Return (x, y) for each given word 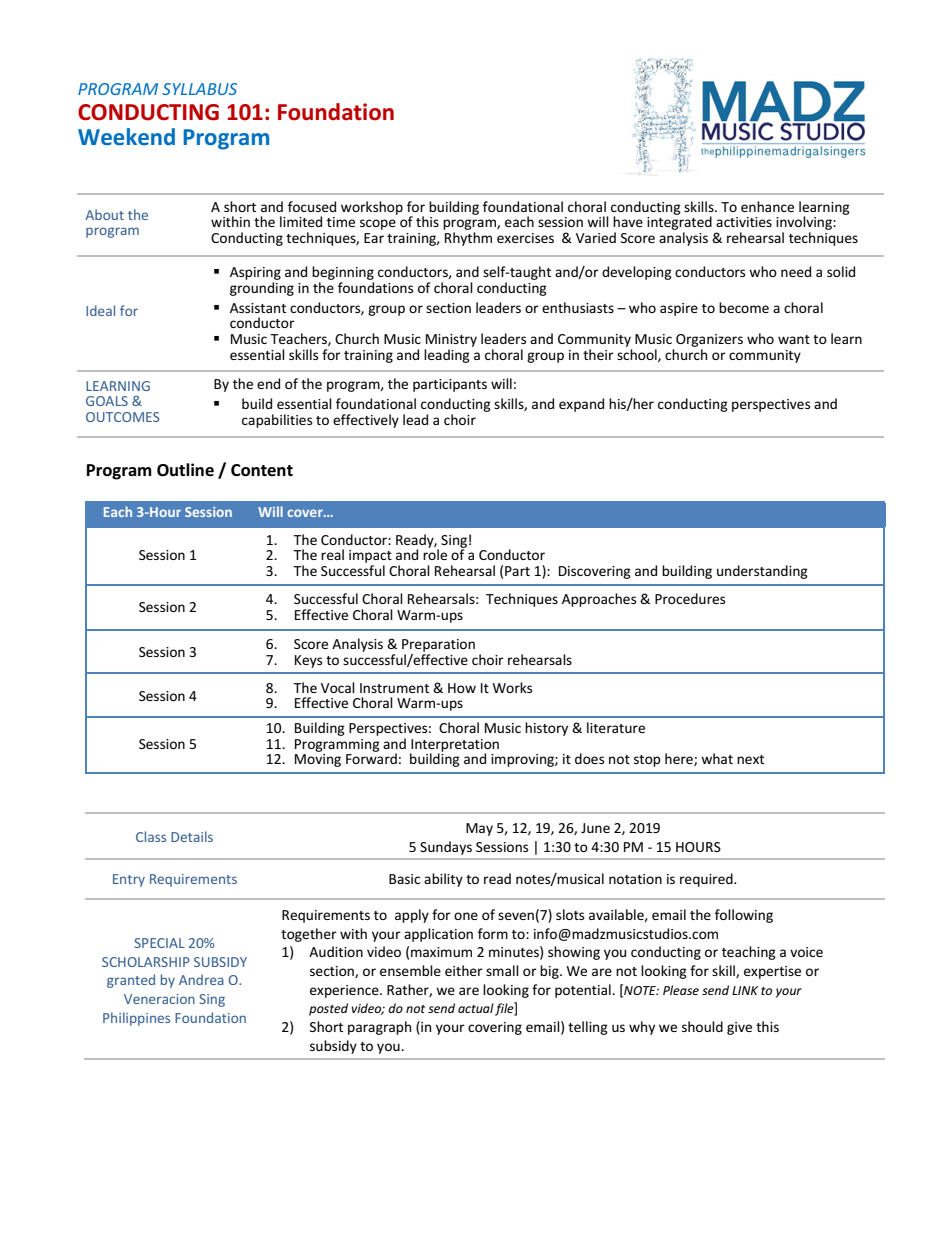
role (435, 553)
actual (476, 1008)
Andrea (201, 979)
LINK (745, 990)
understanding (762, 572)
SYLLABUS (199, 89)
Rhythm (468, 239)
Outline (185, 470)
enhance (767, 206)
